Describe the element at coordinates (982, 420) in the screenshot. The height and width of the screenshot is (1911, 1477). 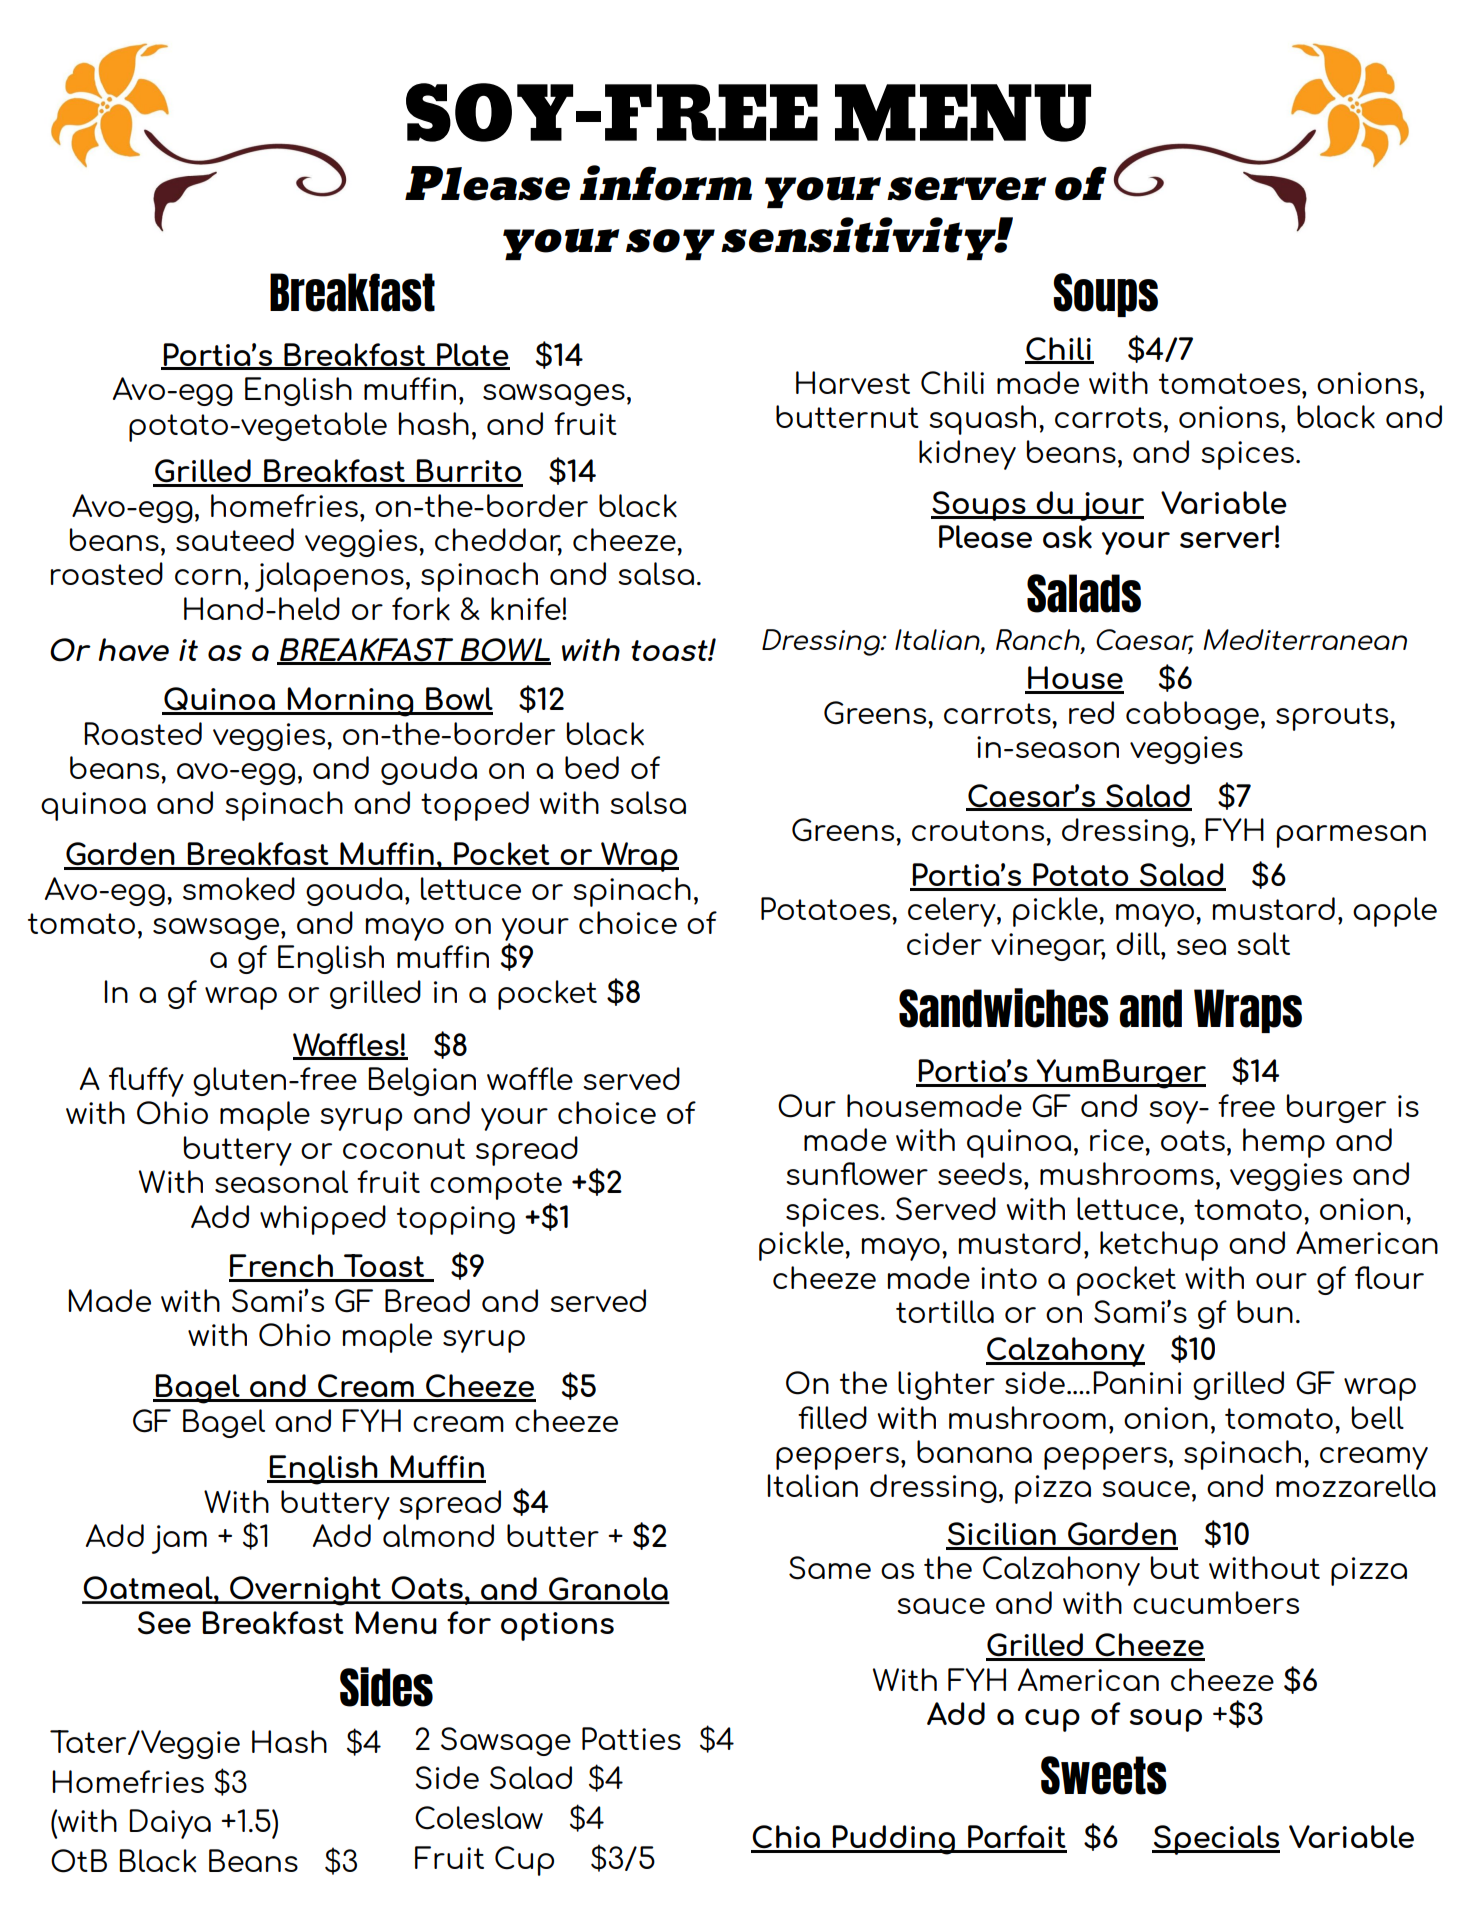
I see `squash` at that location.
